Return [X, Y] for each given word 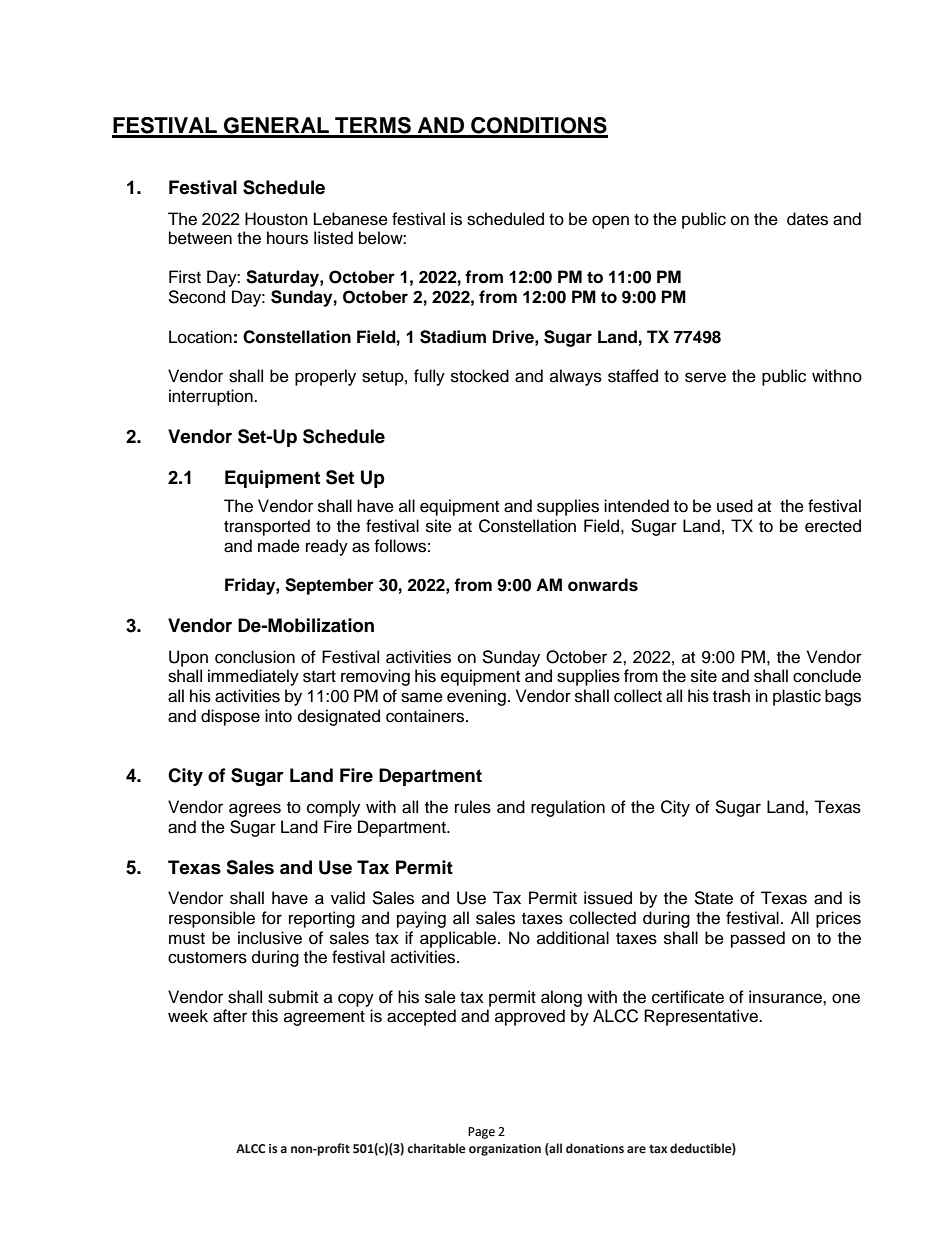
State [713, 898]
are [636, 1149]
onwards [603, 585]
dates [807, 219]
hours [287, 238]
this [265, 1016]
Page [481, 1133]
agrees [255, 810]
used [735, 506]
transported [267, 527]
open [610, 222]
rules [473, 807]
